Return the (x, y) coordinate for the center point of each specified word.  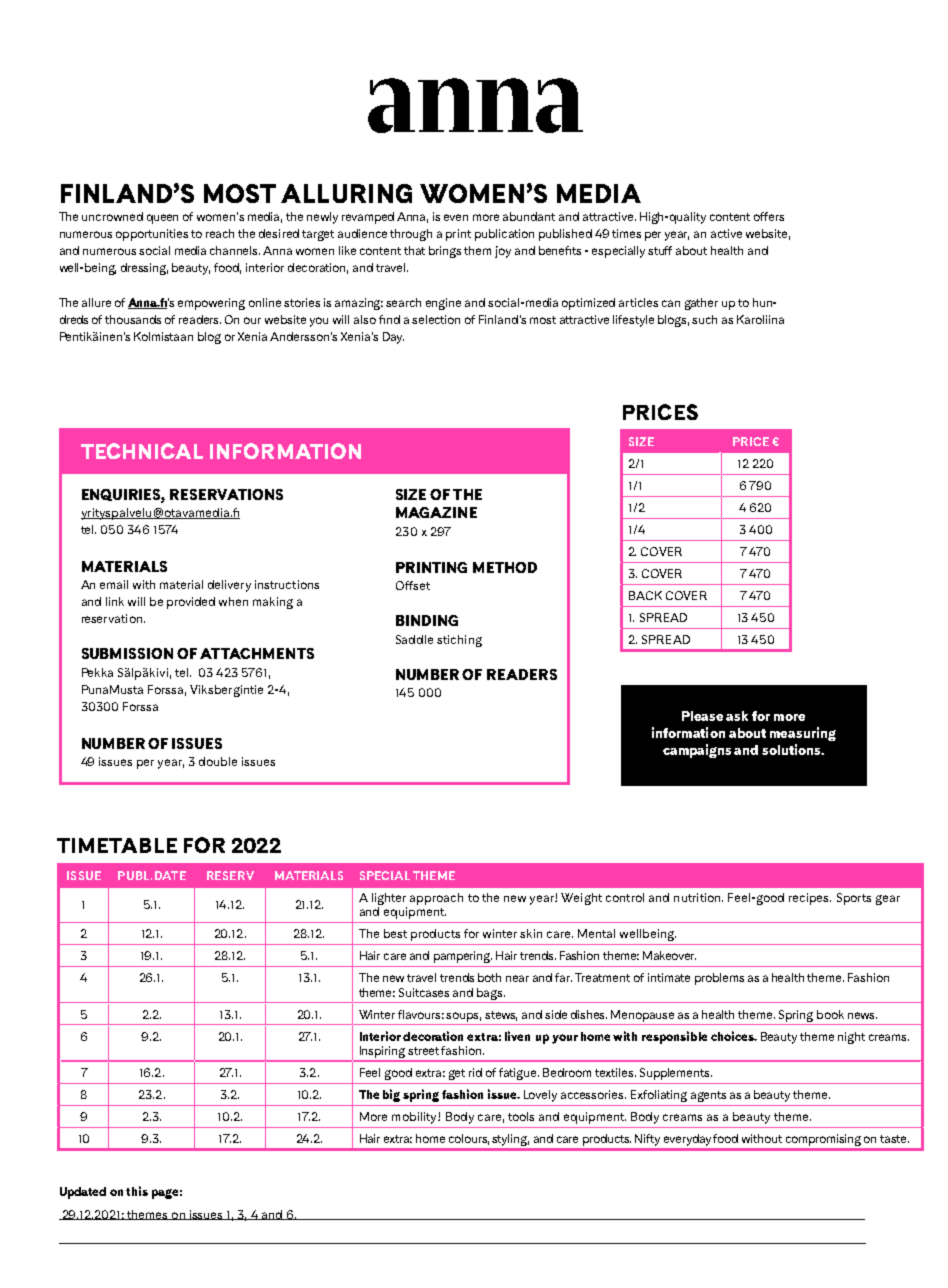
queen (162, 219)
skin (531, 933)
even (456, 217)
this (137, 1191)
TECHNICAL (142, 451)
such (704, 319)
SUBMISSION (127, 653)
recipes (810, 899)
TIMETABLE (117, 845)
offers (769, 216)
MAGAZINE (436, 512)
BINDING (427, 620)
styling (510, 1140)
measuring (803, 734)
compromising (823, 1140)
